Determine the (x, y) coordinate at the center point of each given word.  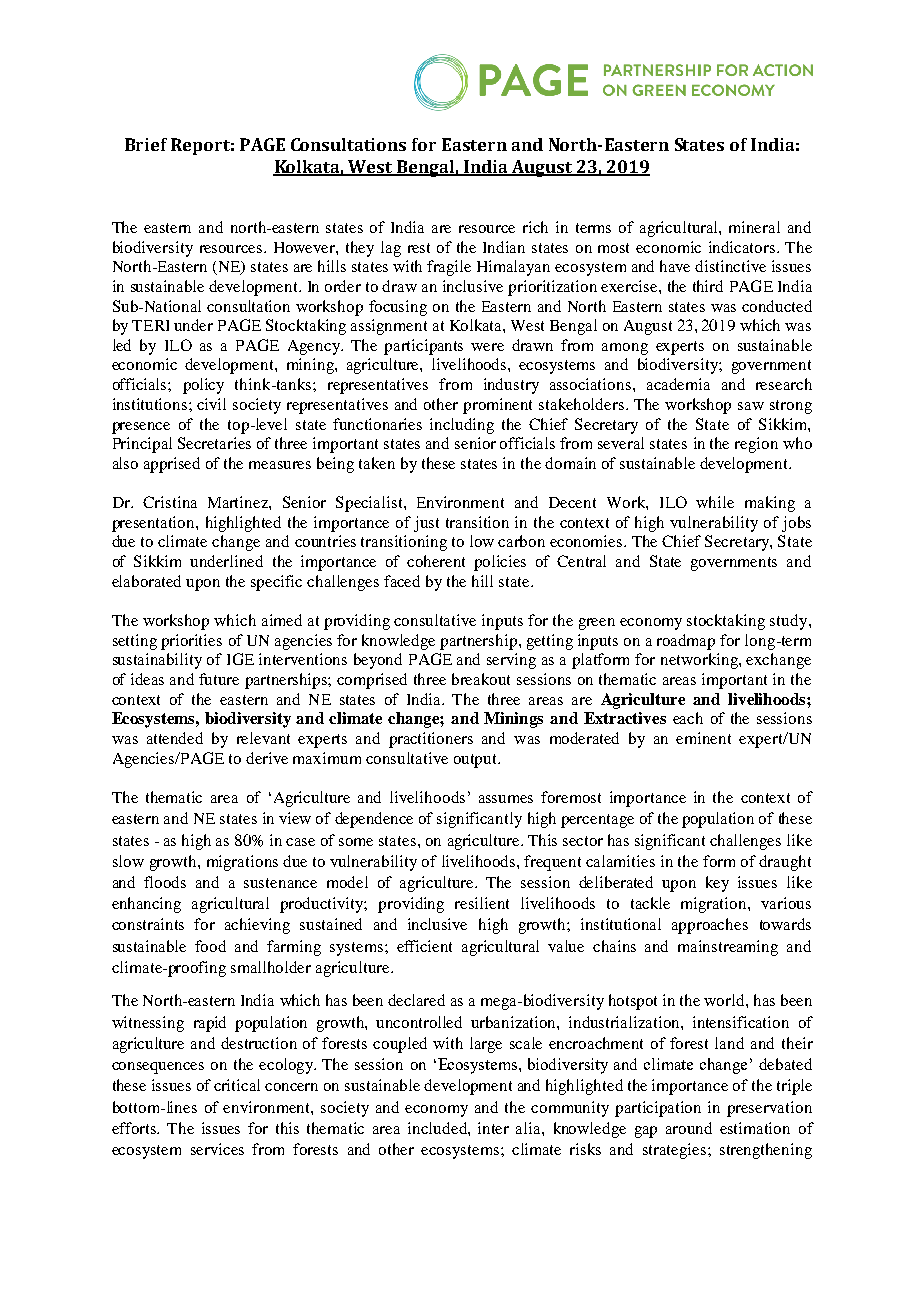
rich (535, 227)
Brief (146, 144)
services (217, 1149)
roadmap (686, 642)
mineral (754, 227)
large (486, 1045)
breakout (481, 679)
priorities (191, 642)
